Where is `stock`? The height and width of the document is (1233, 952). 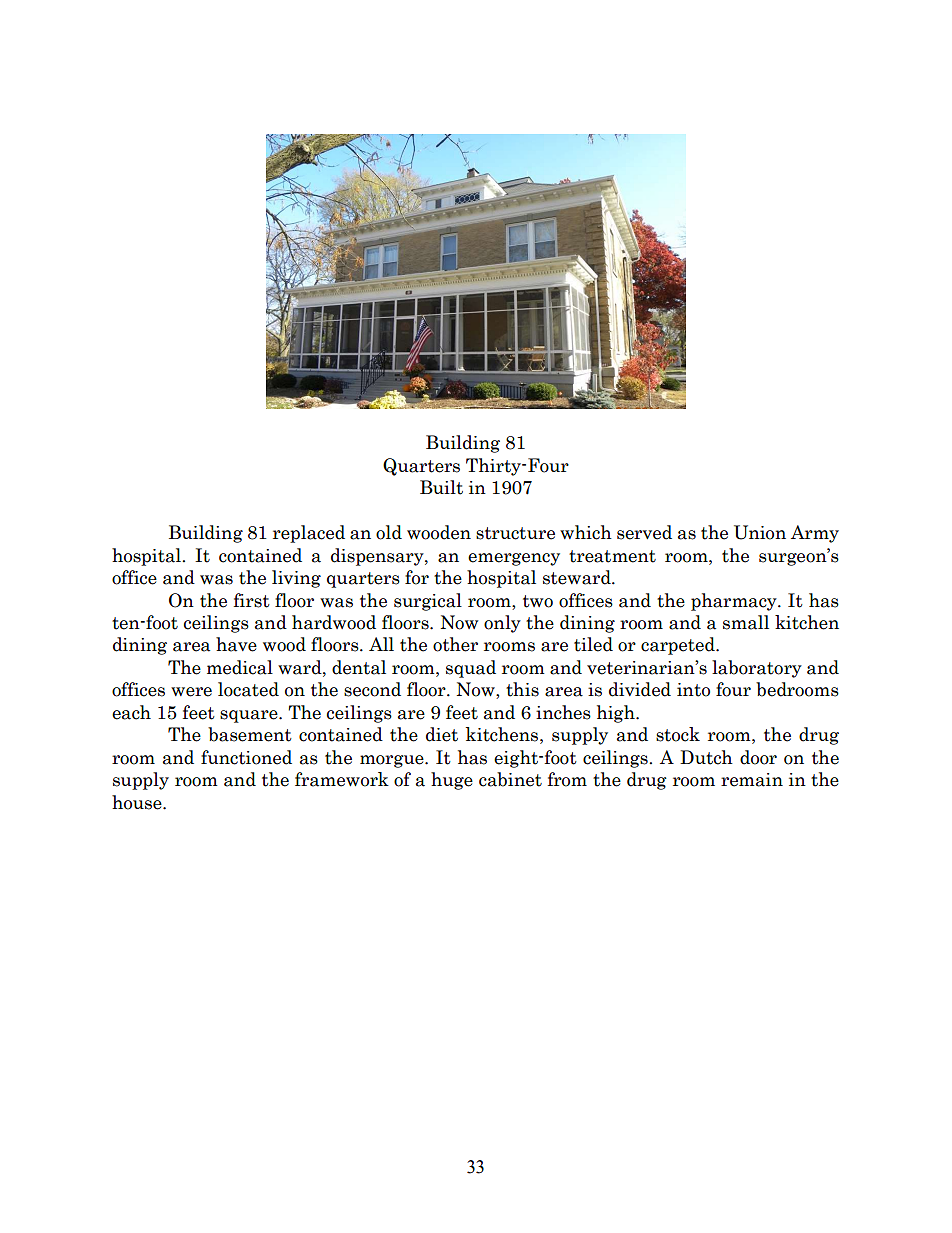
stock is located at coordinates (678, 734).
